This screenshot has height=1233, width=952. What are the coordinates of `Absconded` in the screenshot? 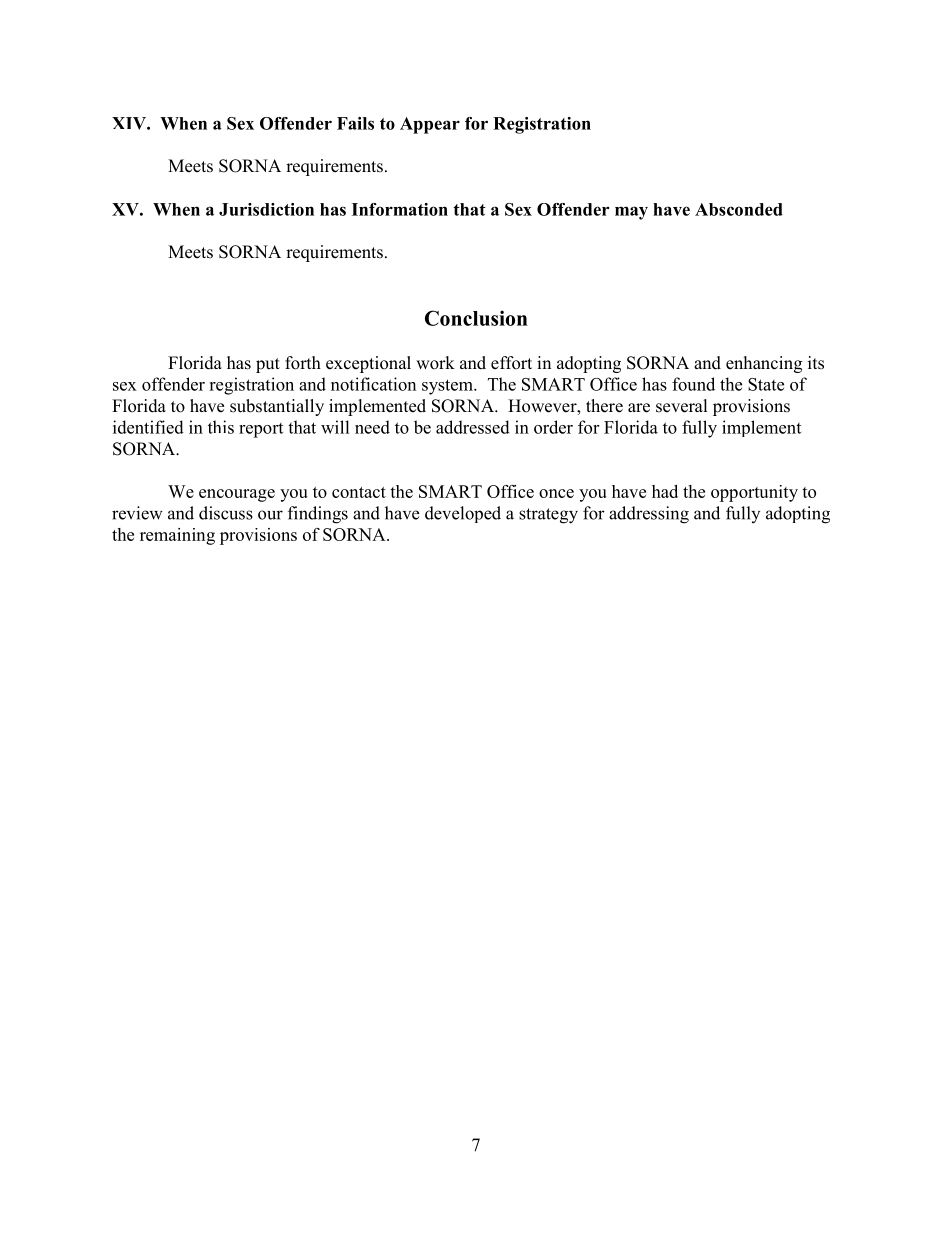 It's located at (739, 209).
